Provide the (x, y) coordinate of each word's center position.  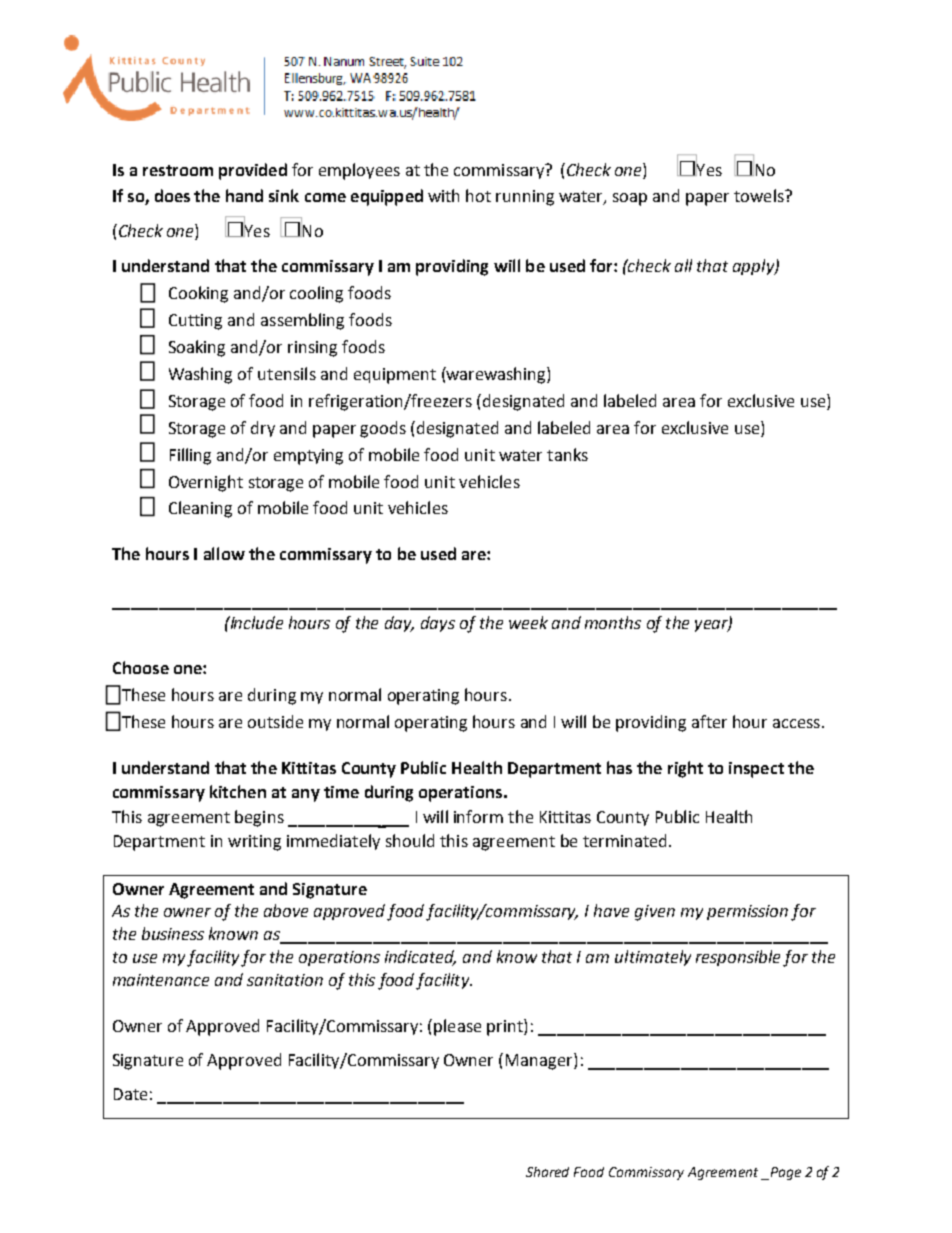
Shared (547, 1172)
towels (760, 195)
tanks (567, 454)
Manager (540, 1061)
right (685, 769)
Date (130, 1094)
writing (254, 843)
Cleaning (200, 509)
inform (478, 816)
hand (244, 195)
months (613, 622)
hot (478, 195)
